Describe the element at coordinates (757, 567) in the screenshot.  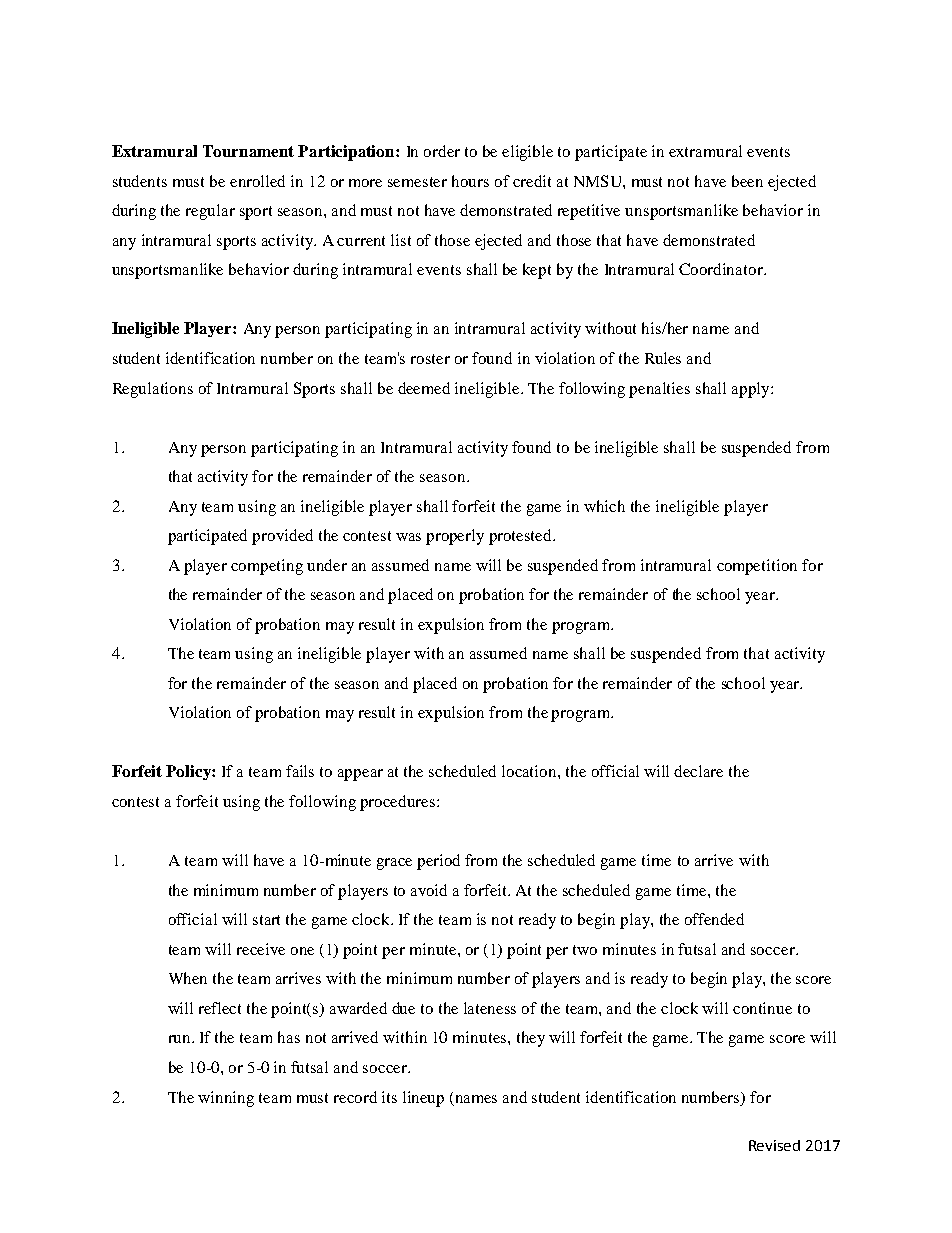
I see `competition` at that location.
